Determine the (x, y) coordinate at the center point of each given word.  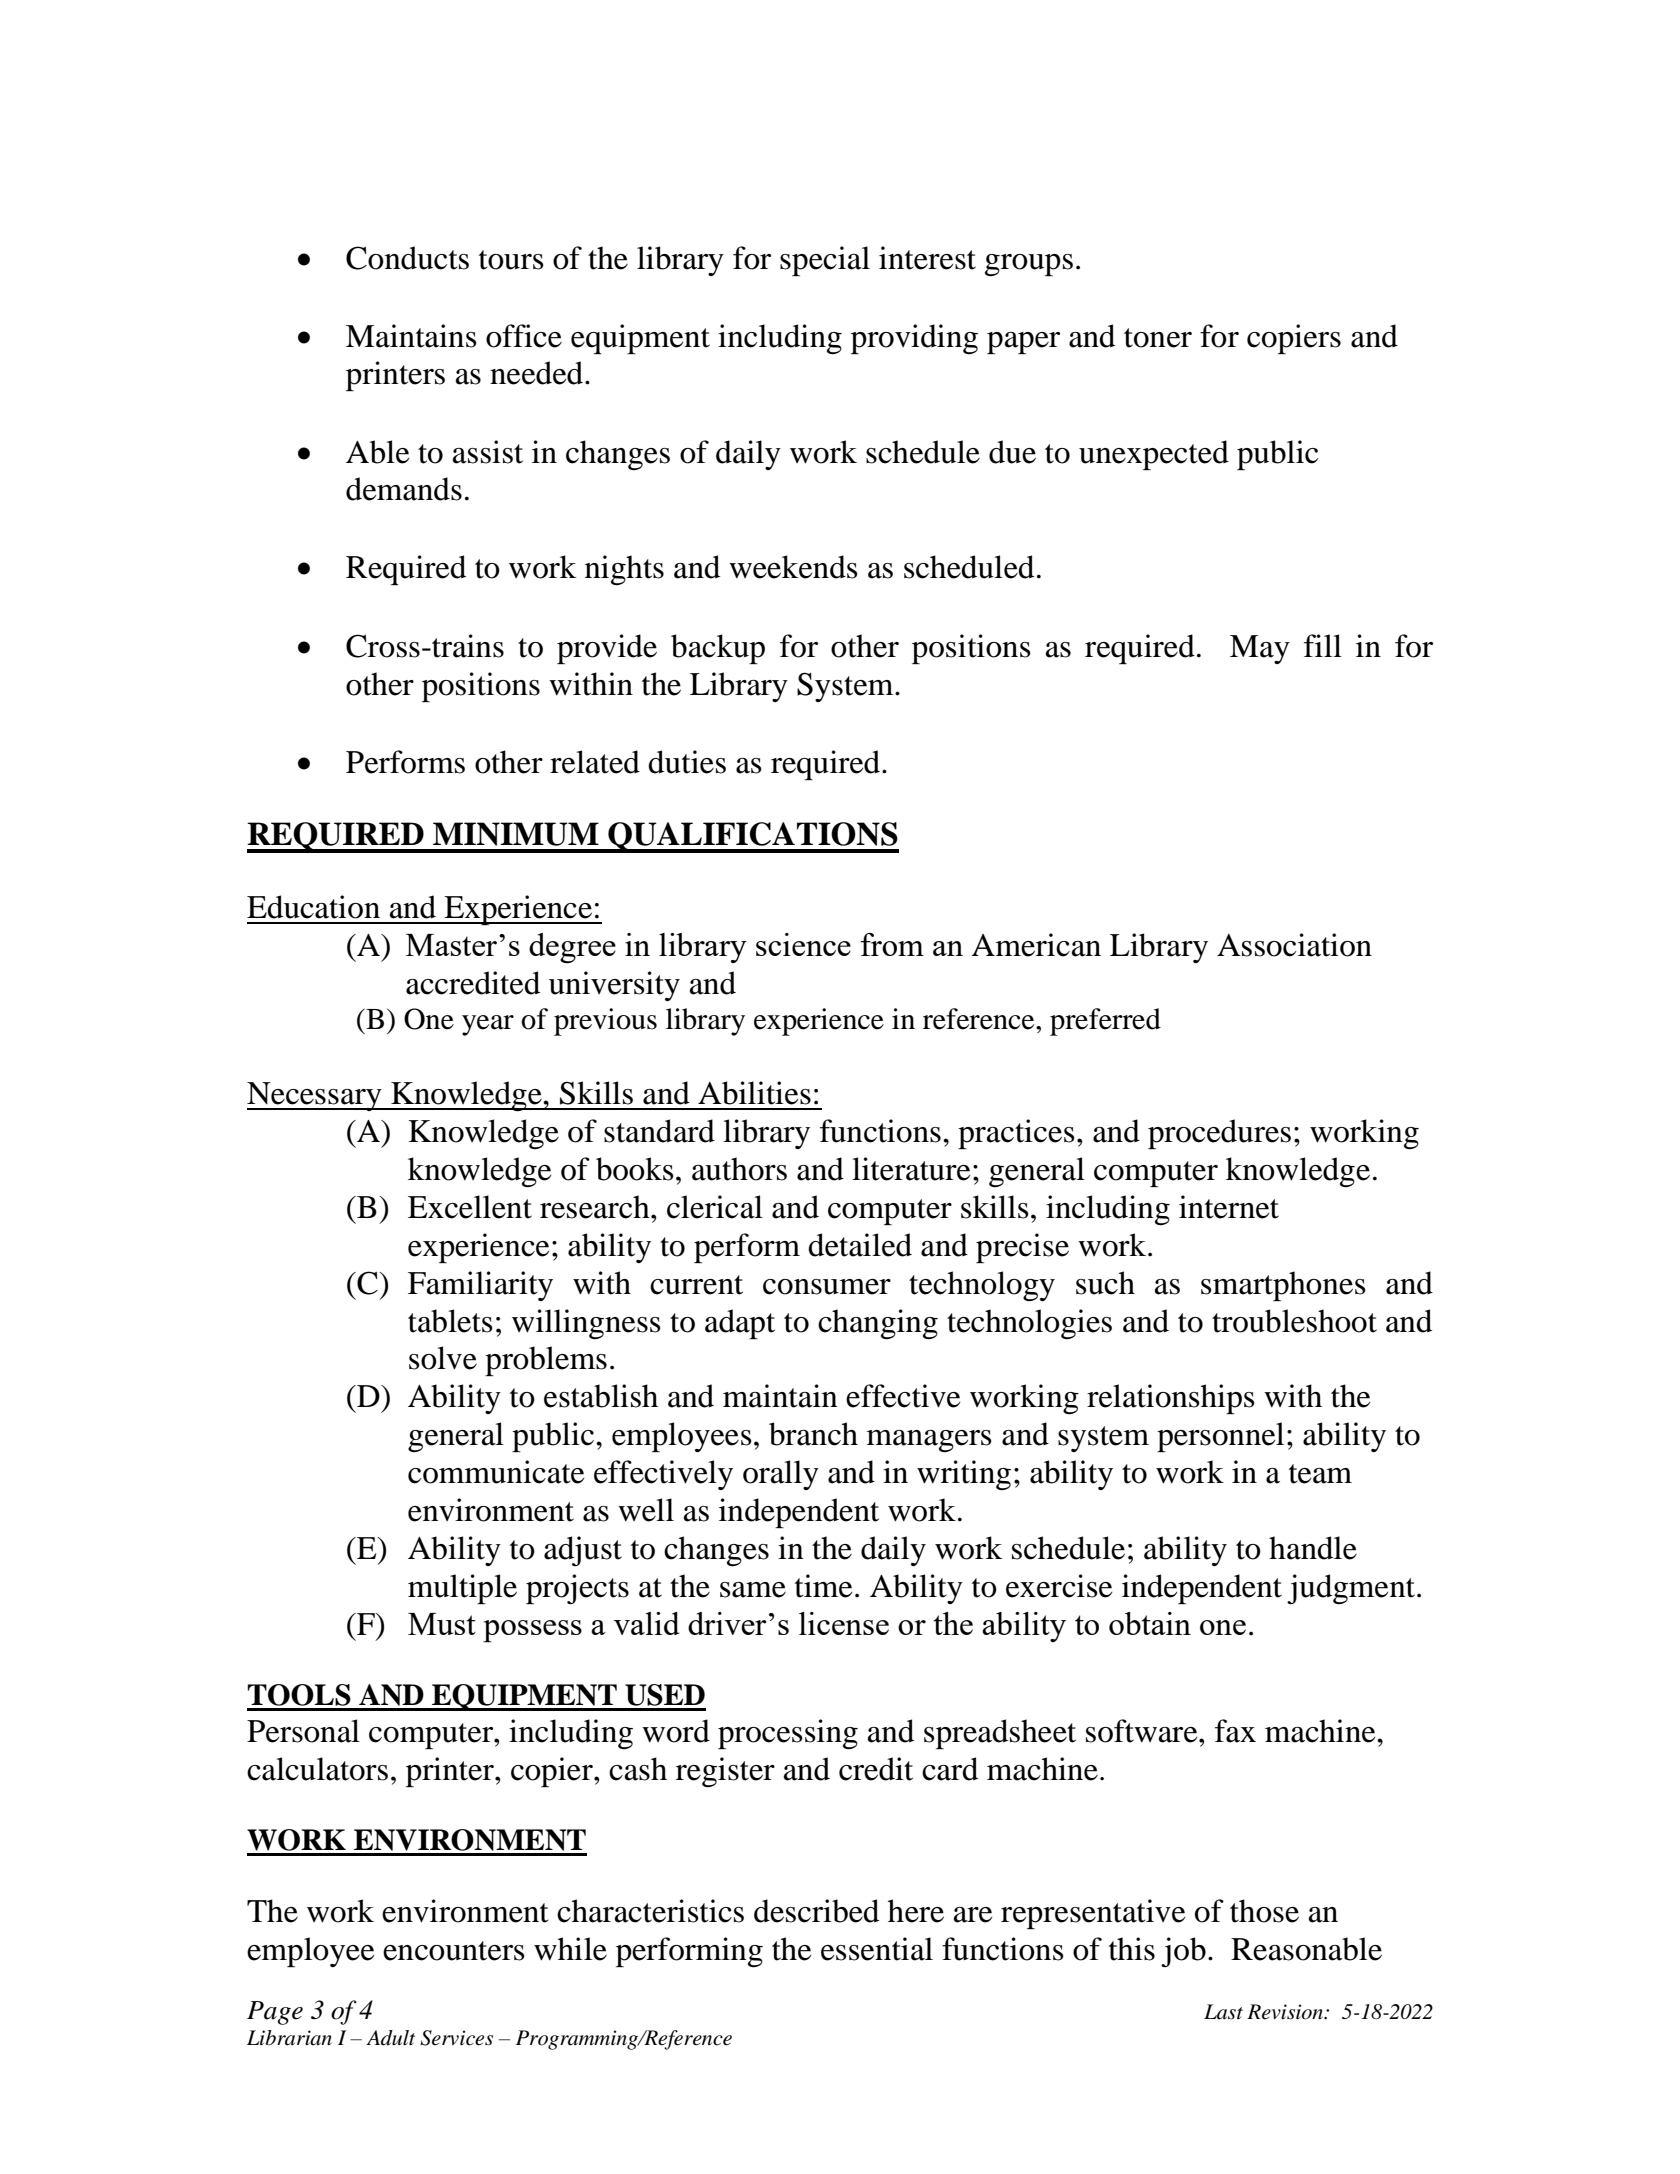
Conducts (407, 258)
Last (1223, 2012)
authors (739, 1169)
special (825, 261)
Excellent (470, 1207)
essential (877, 1949)
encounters (454, 1951)
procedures (1219, 1134)
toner (1158, 338)
